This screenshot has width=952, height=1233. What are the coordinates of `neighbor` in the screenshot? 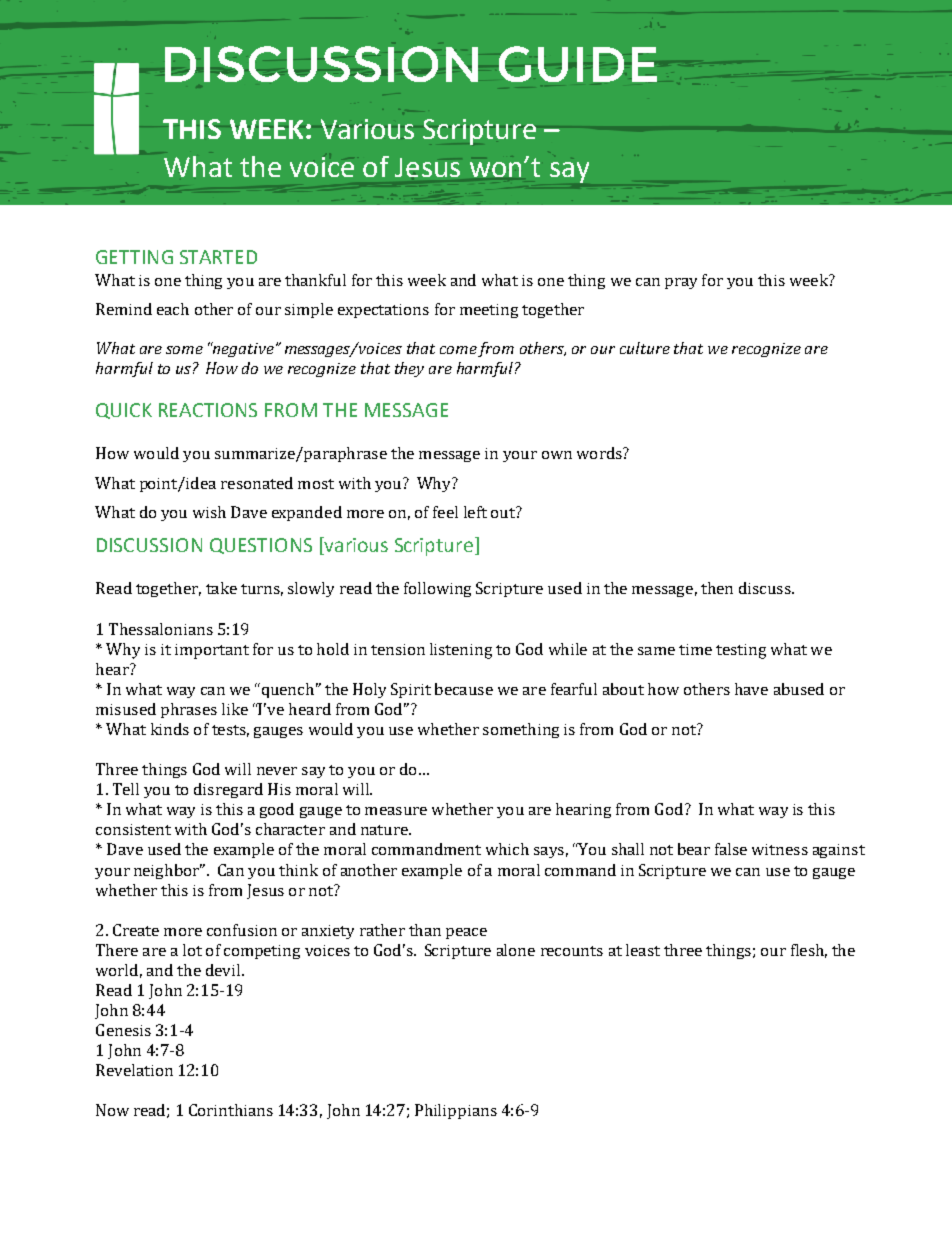 It's located at (168, 871).
